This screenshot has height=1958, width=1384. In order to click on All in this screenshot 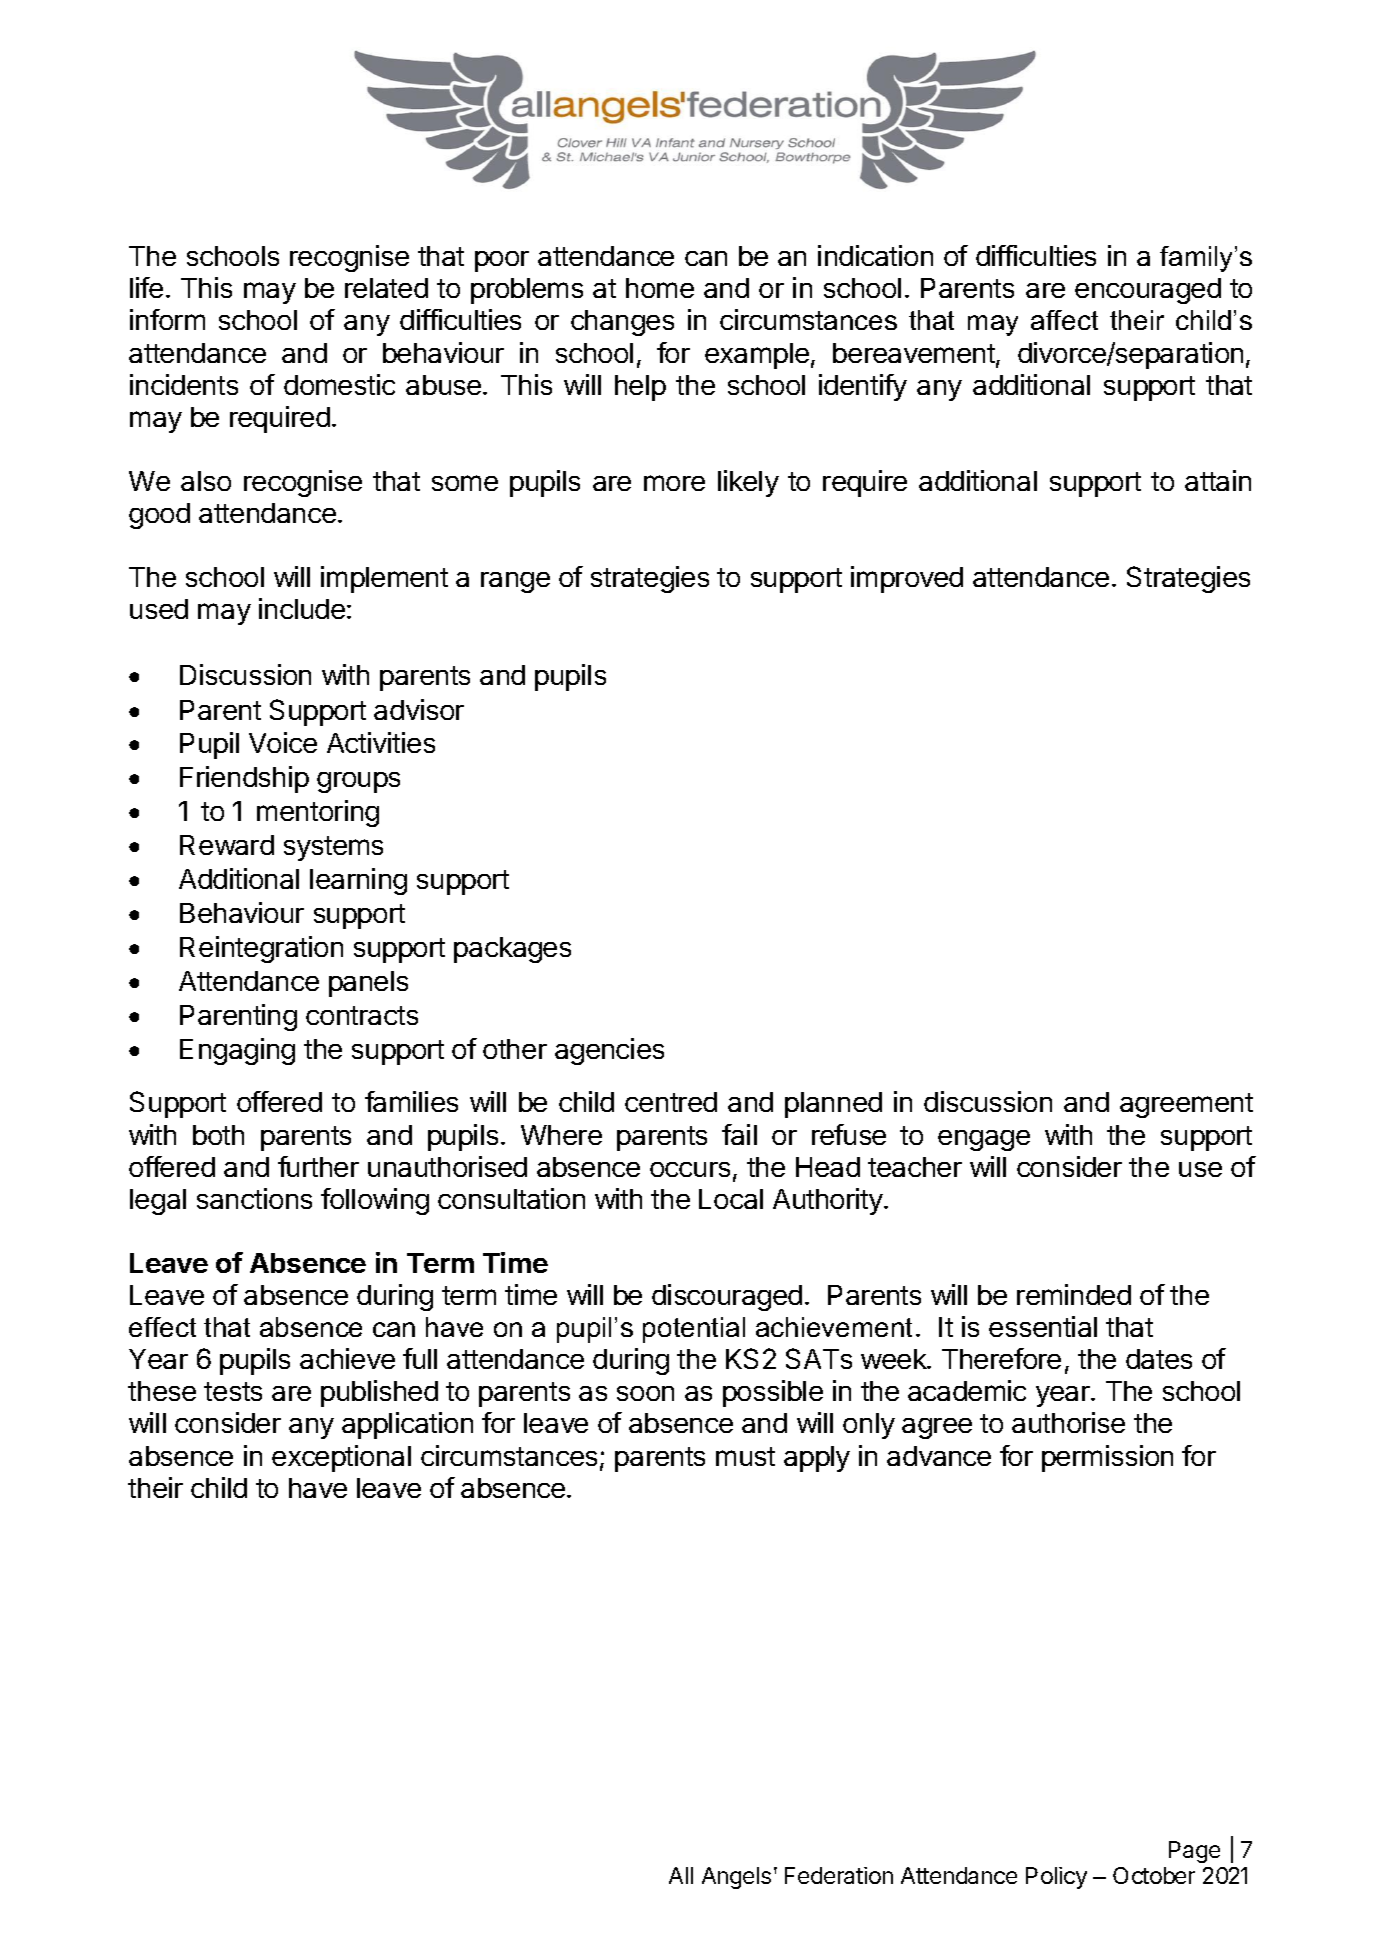, I will do `click(681, 1875)`.
